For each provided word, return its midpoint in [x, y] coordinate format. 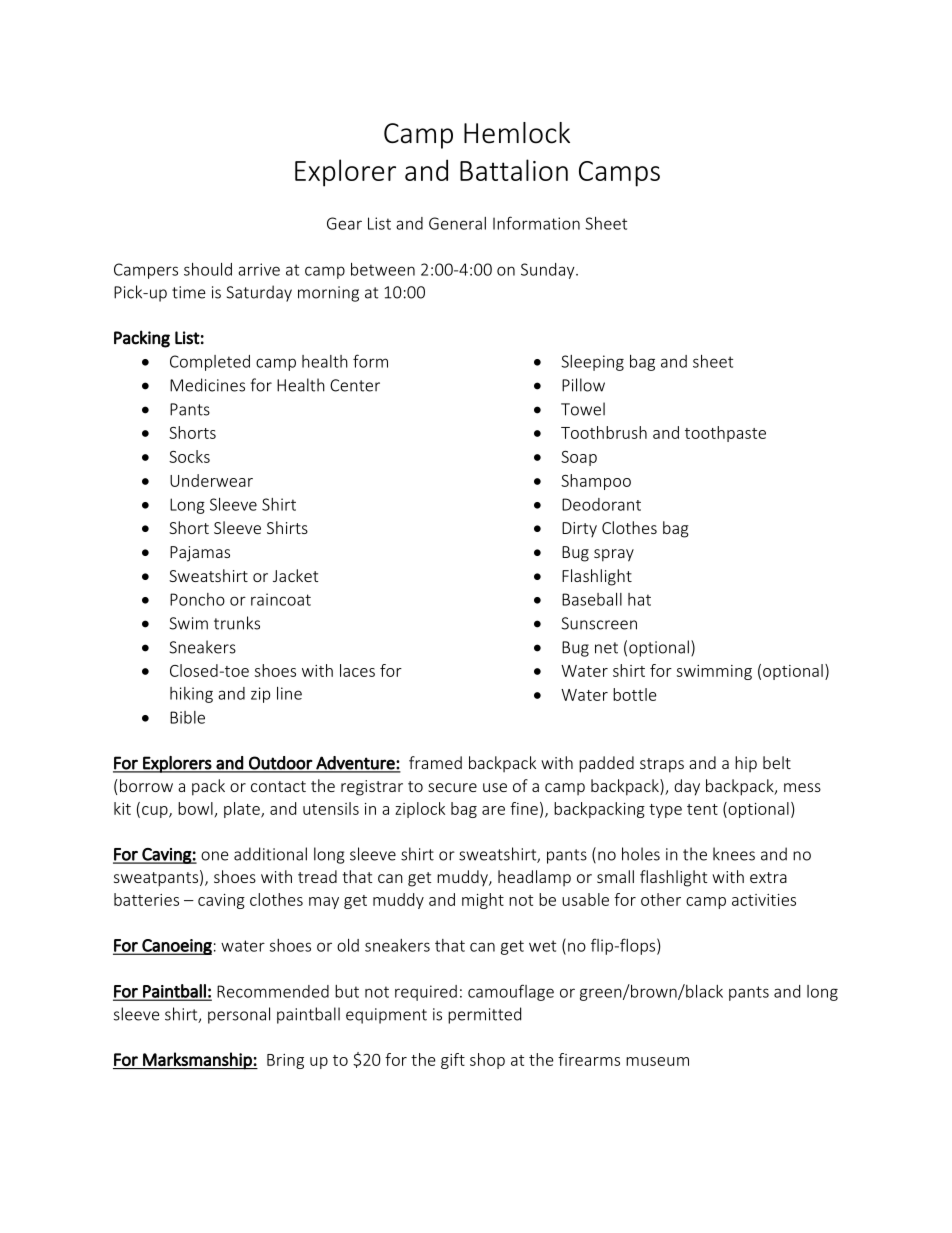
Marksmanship [197, 1061]
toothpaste [725, 434]
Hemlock [517, 133]
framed [435, 762]
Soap [579, 458]
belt [777, 762]
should [208, 269]
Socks [189, 456]
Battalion [514, 170]
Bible [187, 717]
